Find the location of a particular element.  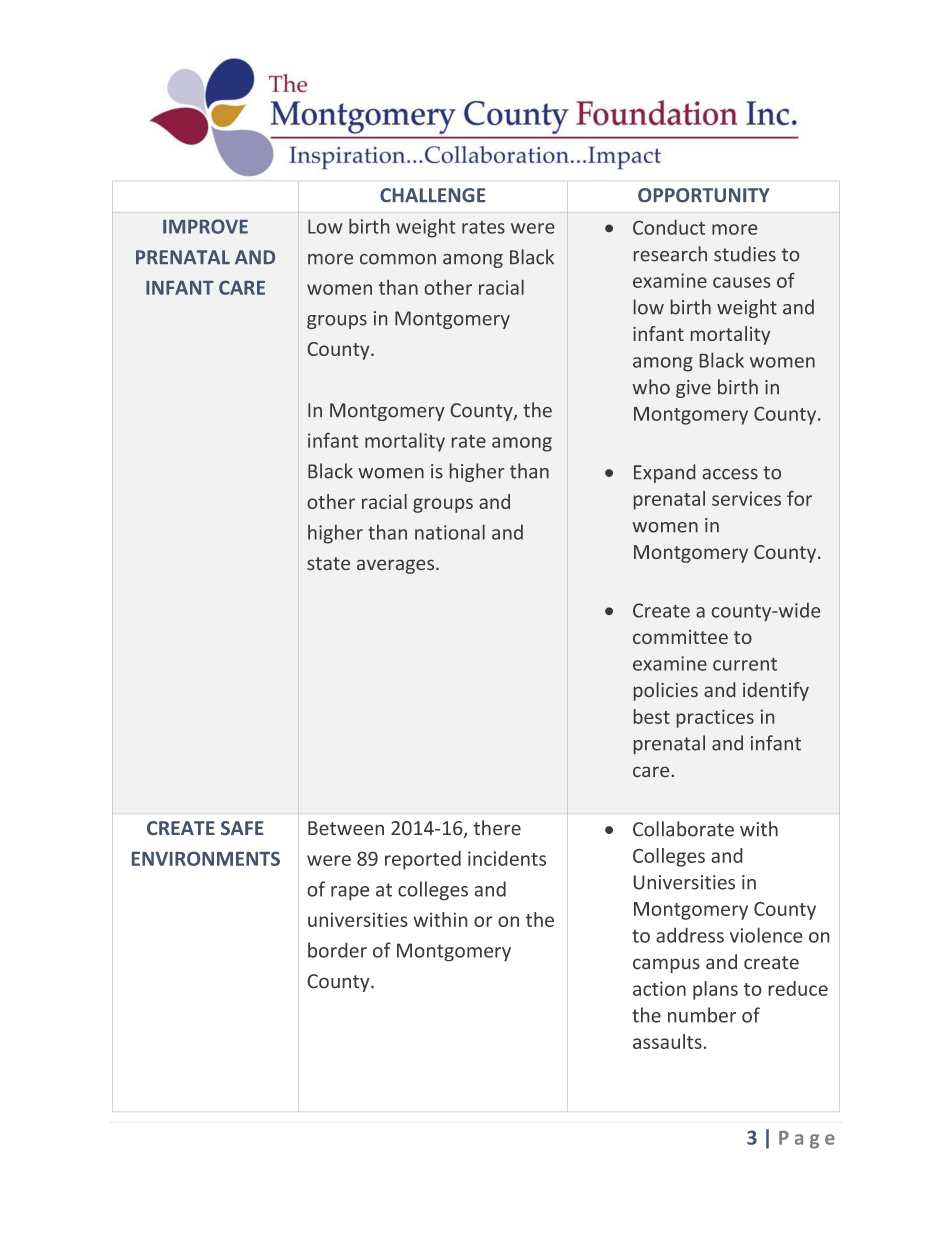

border is located at coordinates (337, 950).
